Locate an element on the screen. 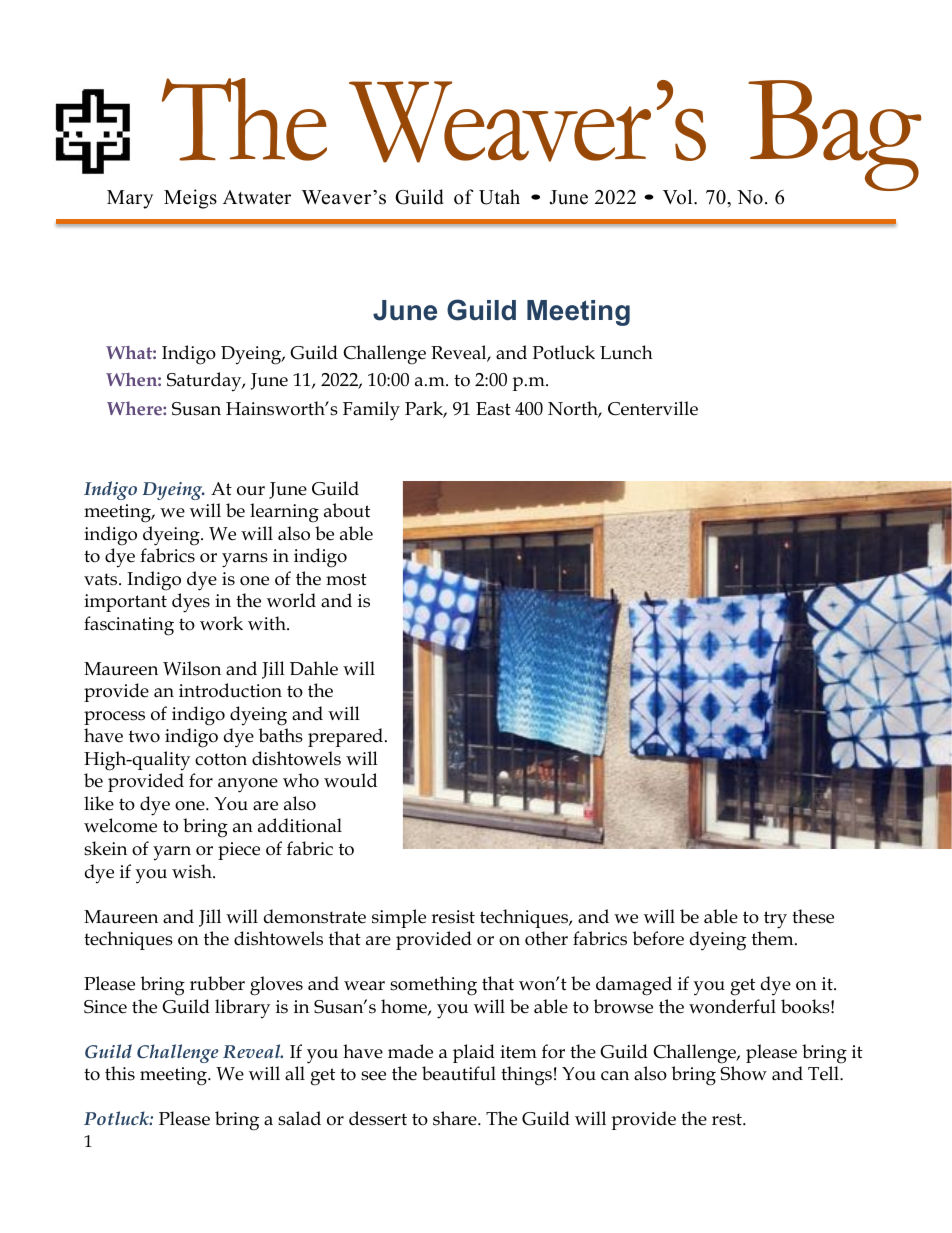 This screenshot has height=1233, width=952. most is located at coordinates (346, 579).
